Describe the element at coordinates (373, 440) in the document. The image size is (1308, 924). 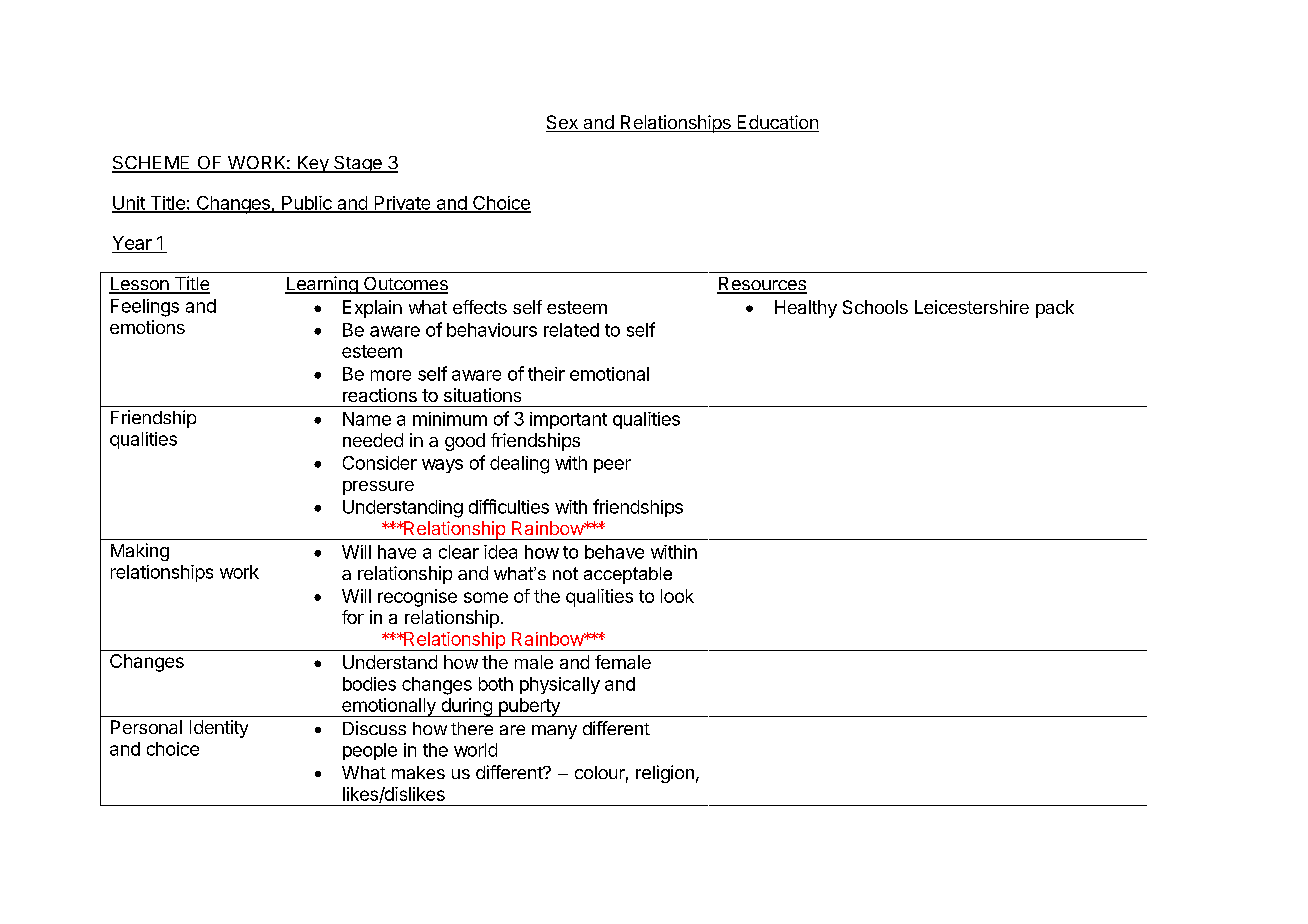
I see `needed` at that location.
